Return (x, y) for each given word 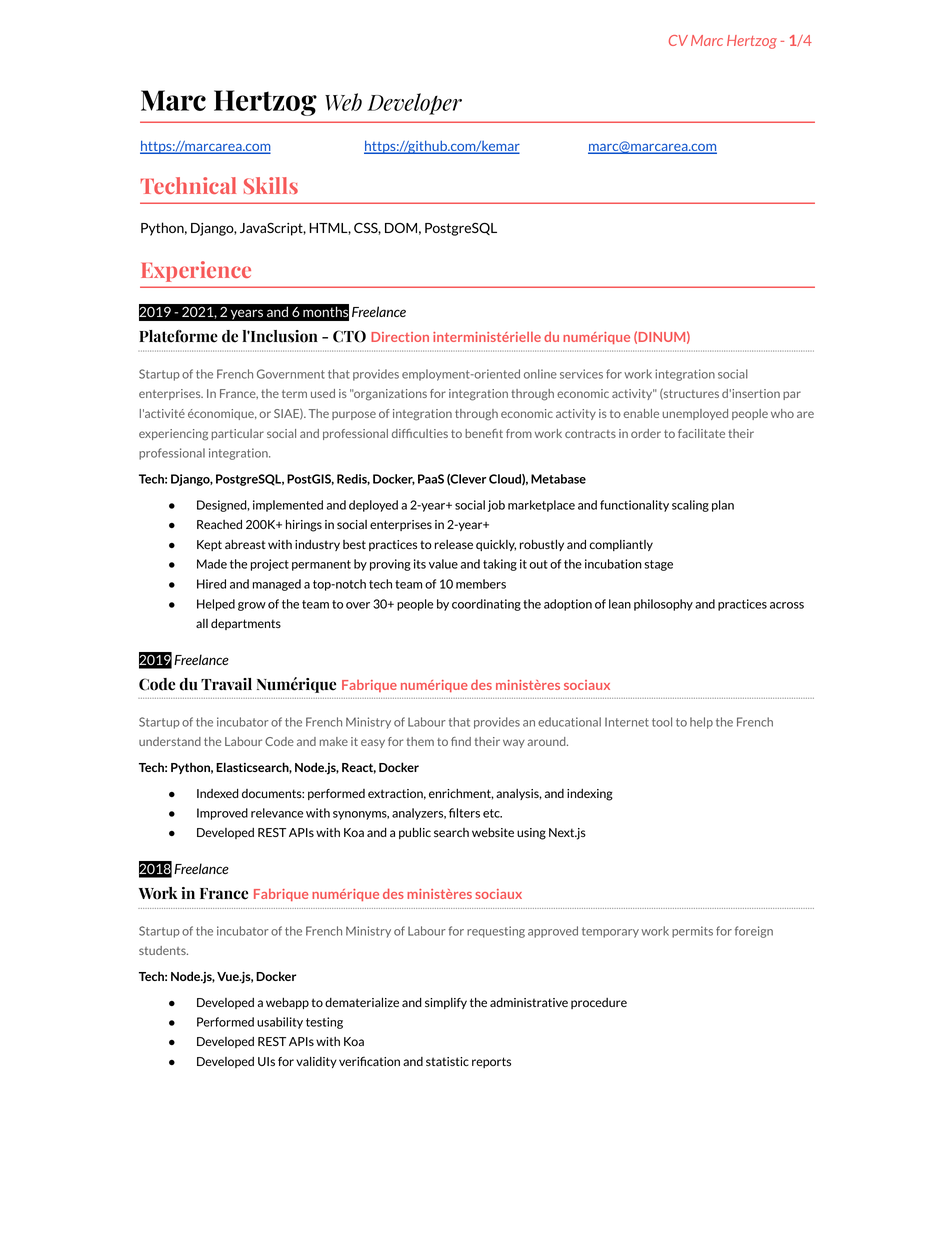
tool (662, 722)
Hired (211, 584)
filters (464, 813)
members (481, 584)
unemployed (695, 414)
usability (280, 1023)
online (540, 374)
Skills (271, 185)
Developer (414, 104)
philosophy (663, 605)
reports (491, 1062)
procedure (599, 1003)
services (581, 374)
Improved (222, 814)
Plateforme (178, 336)
